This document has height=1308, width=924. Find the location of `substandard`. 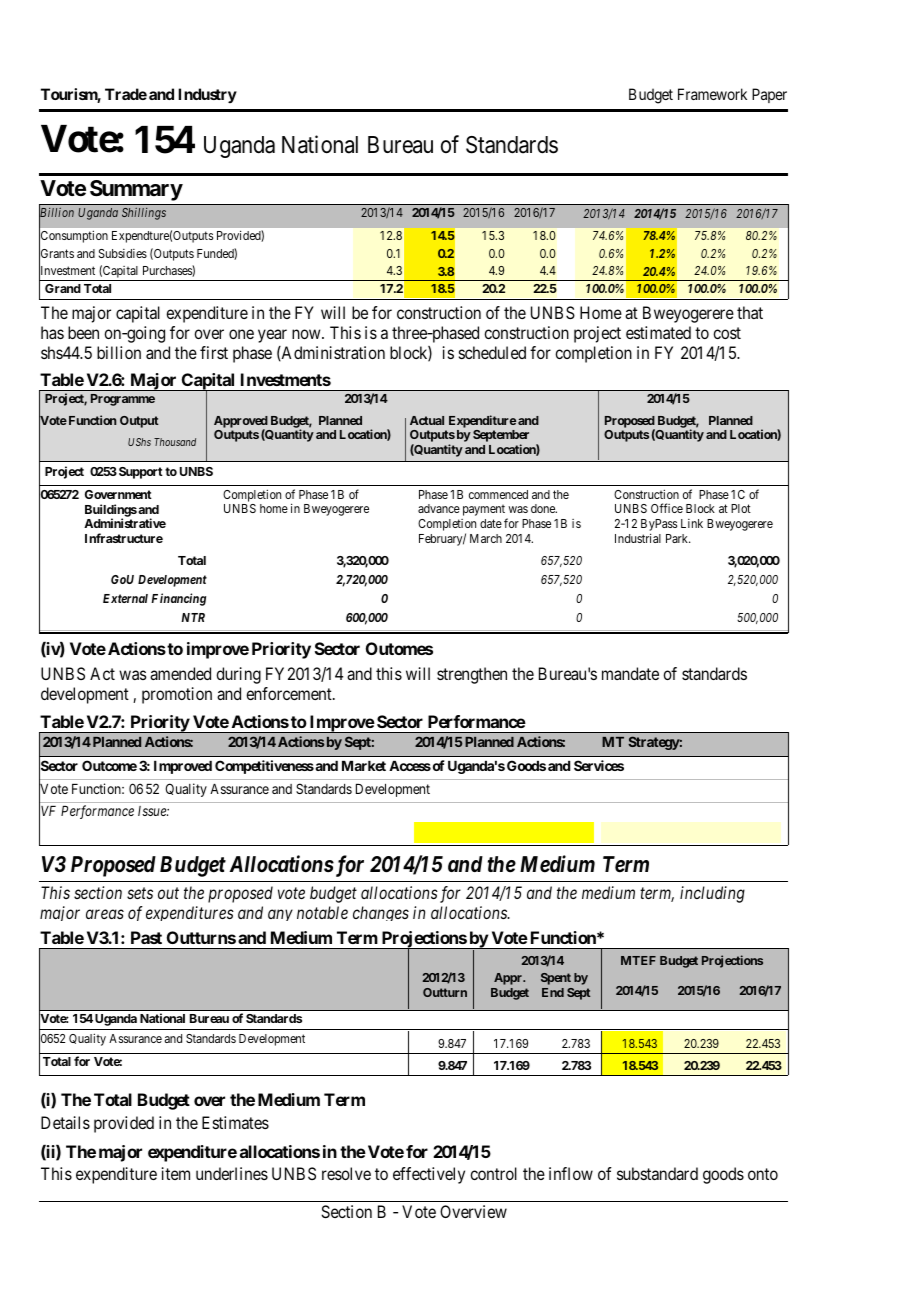

substandard is located at coordinates (657, 1173).
